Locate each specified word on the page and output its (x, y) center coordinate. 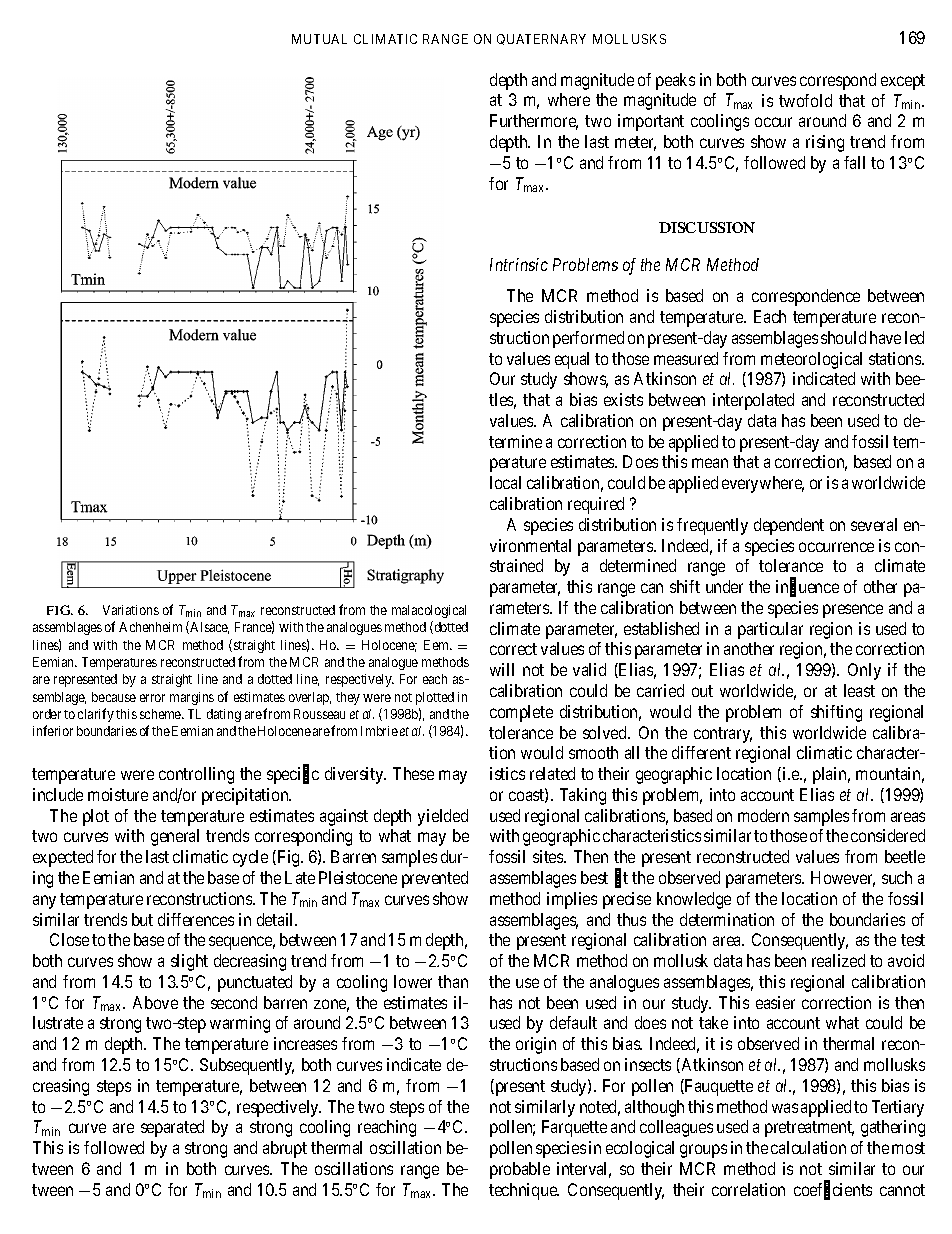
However (843, 879)
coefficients (833, 1190)
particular (770, 630)
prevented (435, 879)
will (502, 669)
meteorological (811, 360)
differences (196, 919)
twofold (805, 100)
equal (572, 360)
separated (172, 1128)
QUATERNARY (541, 39)
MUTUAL (319, 39)
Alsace (208, 627)
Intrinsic (519, 264)
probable (520, 1170)
